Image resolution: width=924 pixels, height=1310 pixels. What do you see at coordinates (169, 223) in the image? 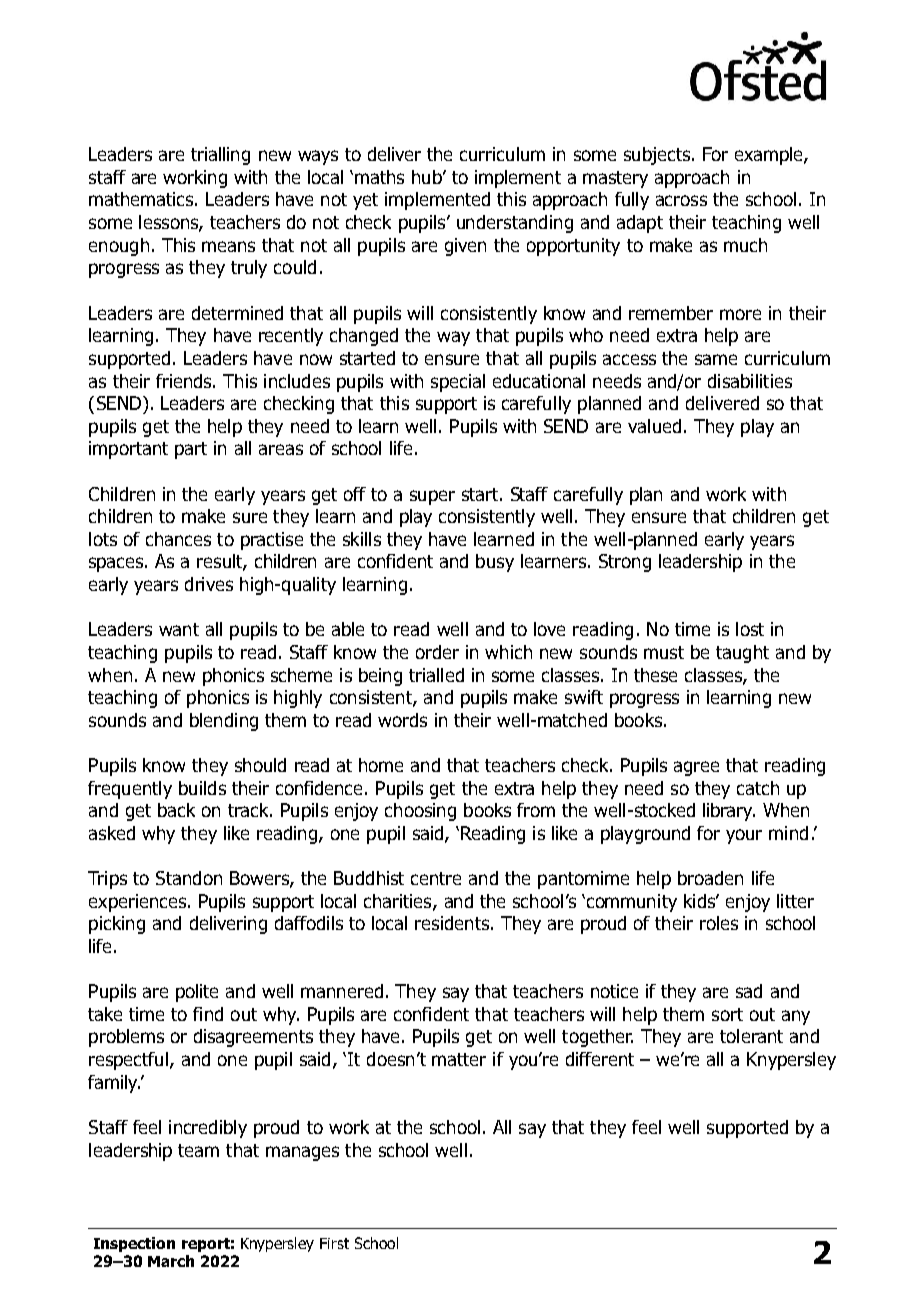
I see `lessons` at bounding box center [169, 223].
